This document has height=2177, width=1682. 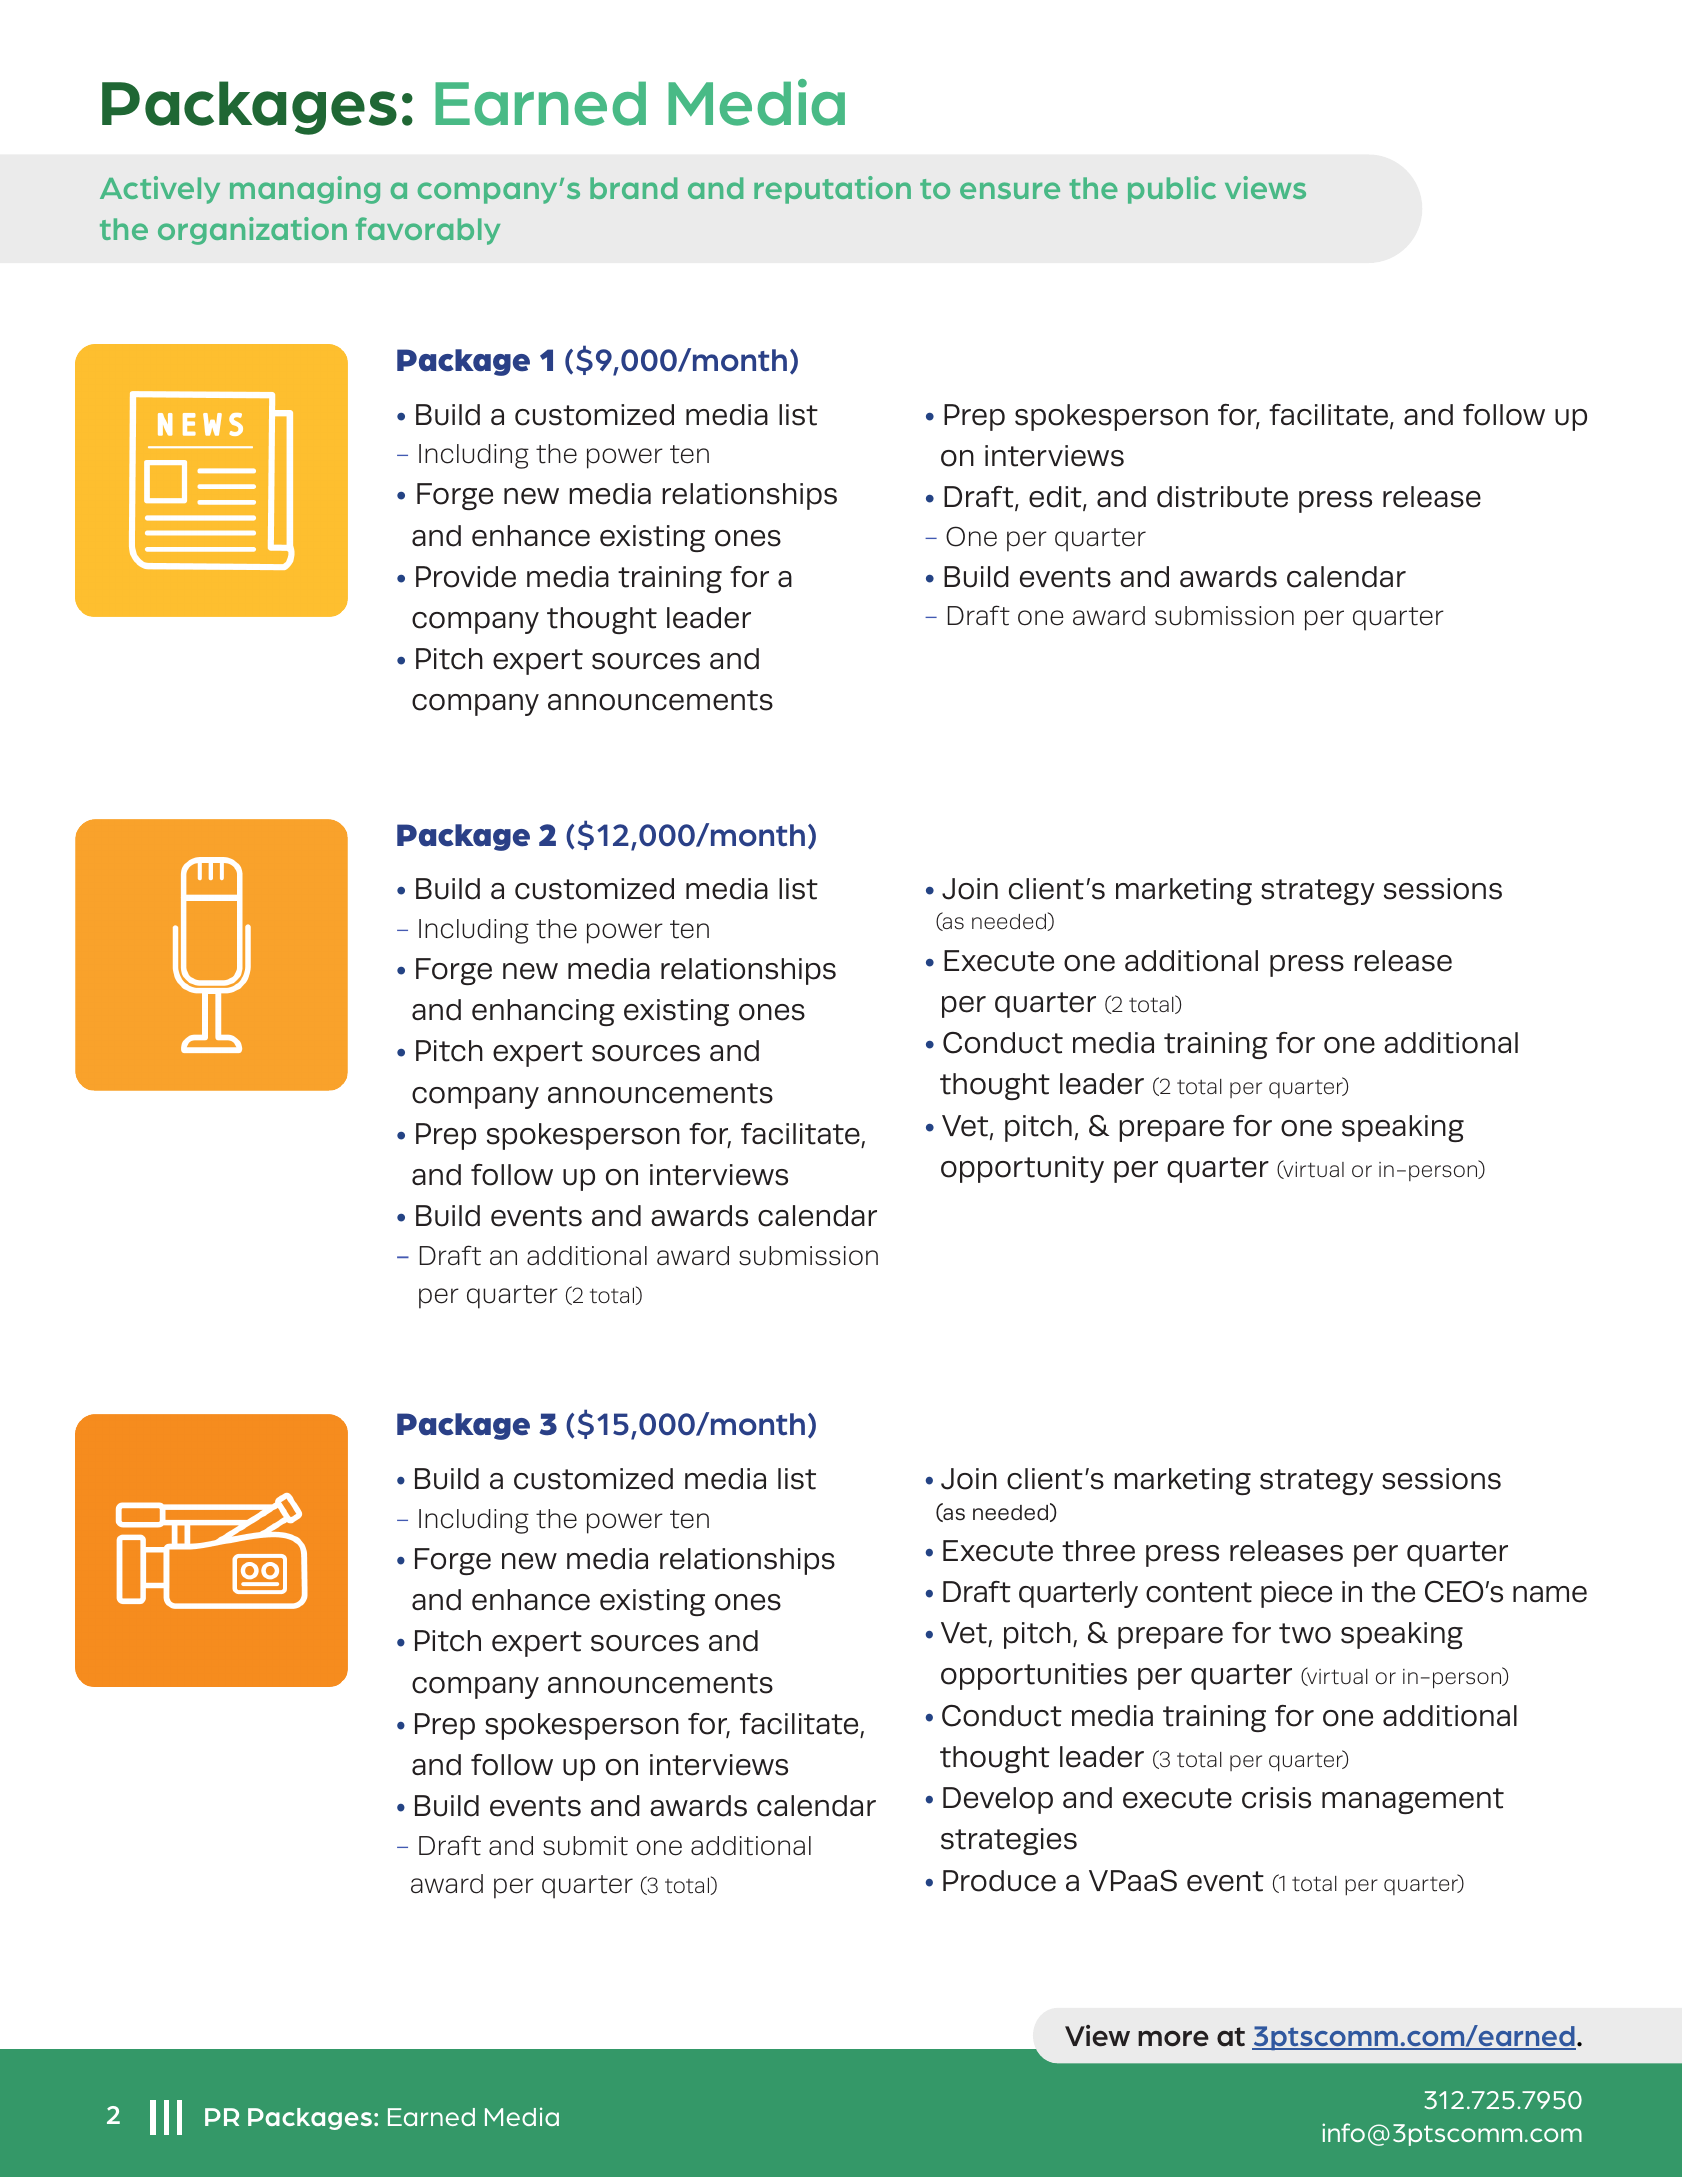 I want to click on submit, so click(x=585, y=1846).
